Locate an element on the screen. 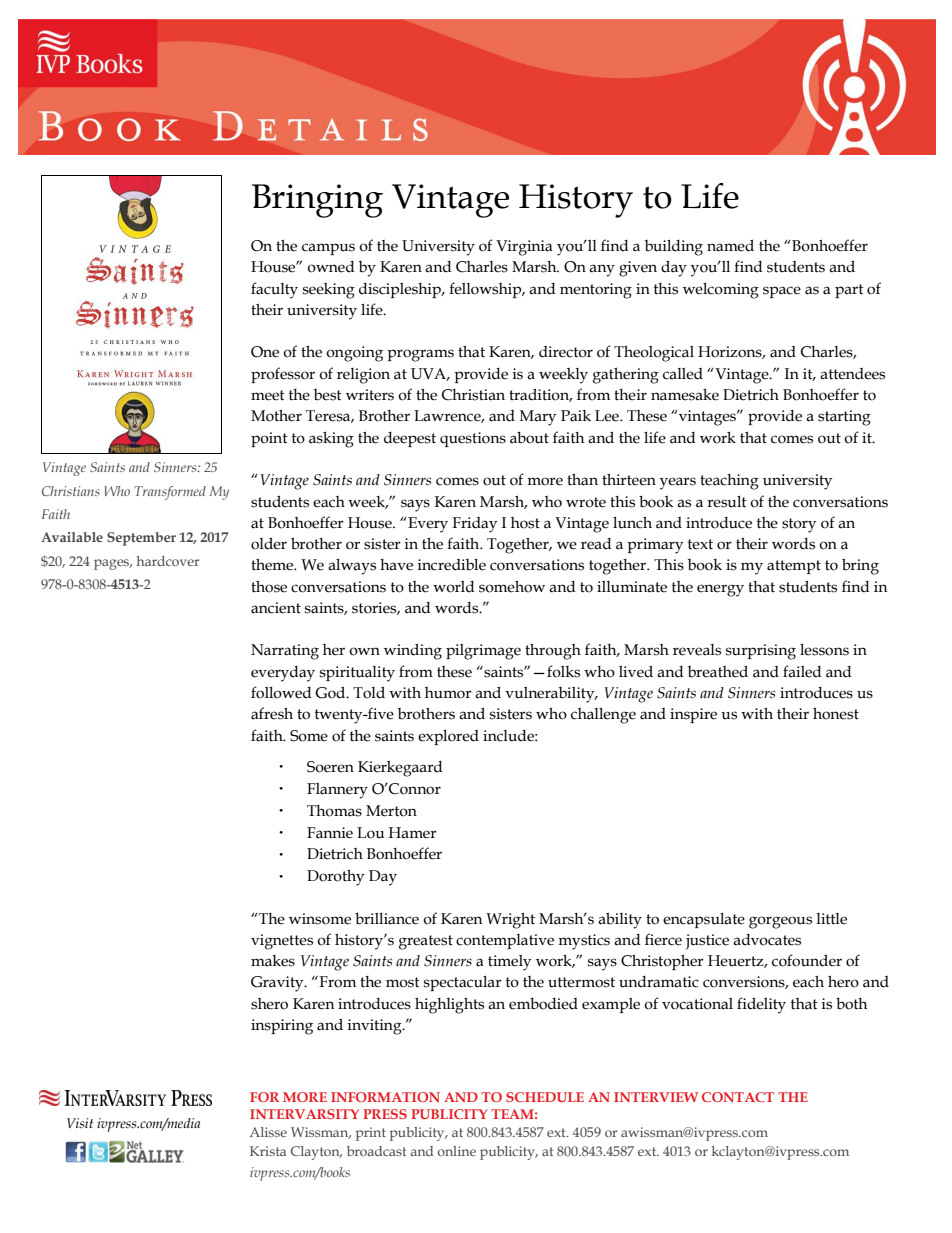 The width and height of the screenshot is (952, 1233). Transformed is located at coordinates (170, 493).
